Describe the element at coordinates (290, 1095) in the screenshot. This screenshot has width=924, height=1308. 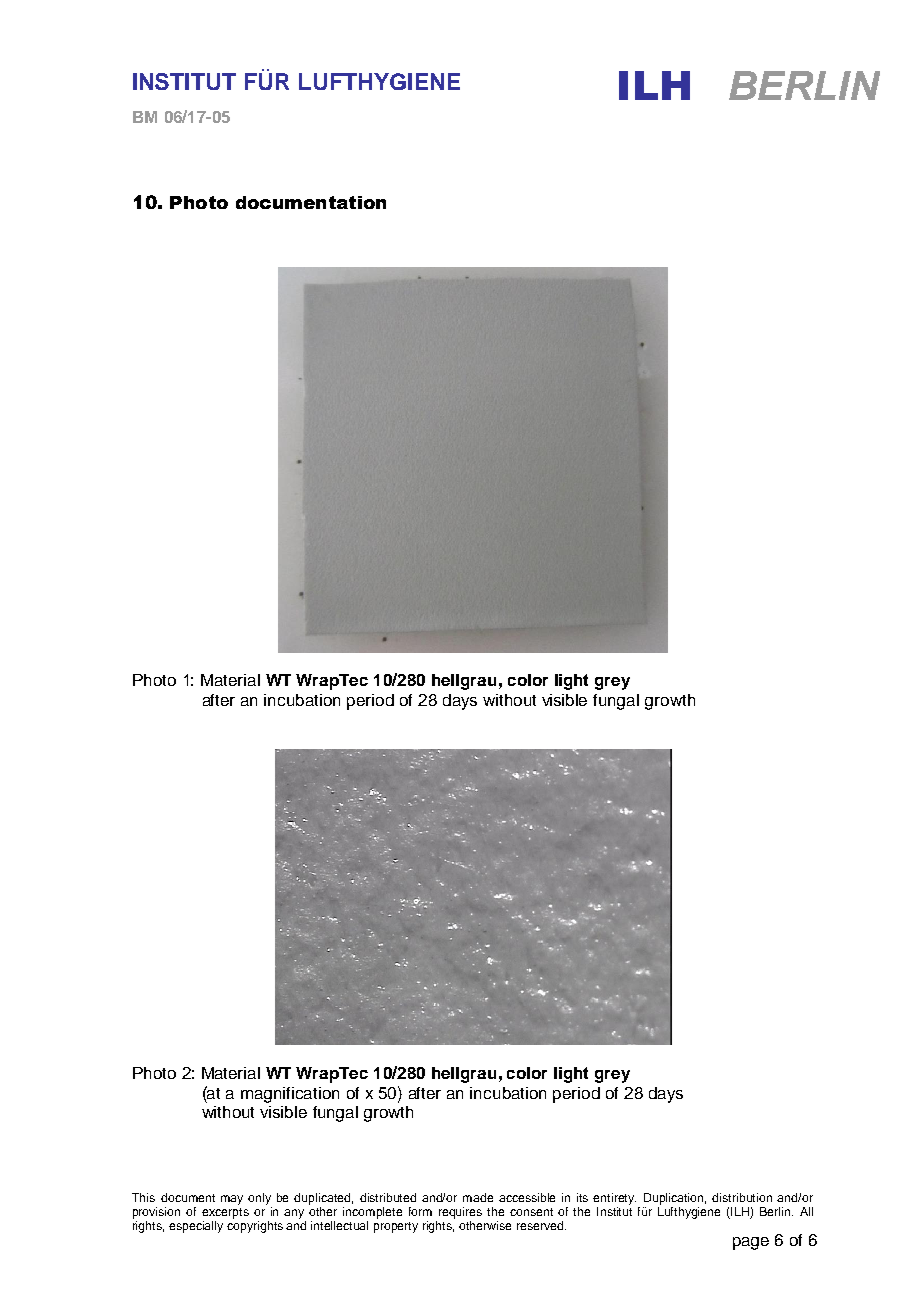
I see `magnification` at that location.
